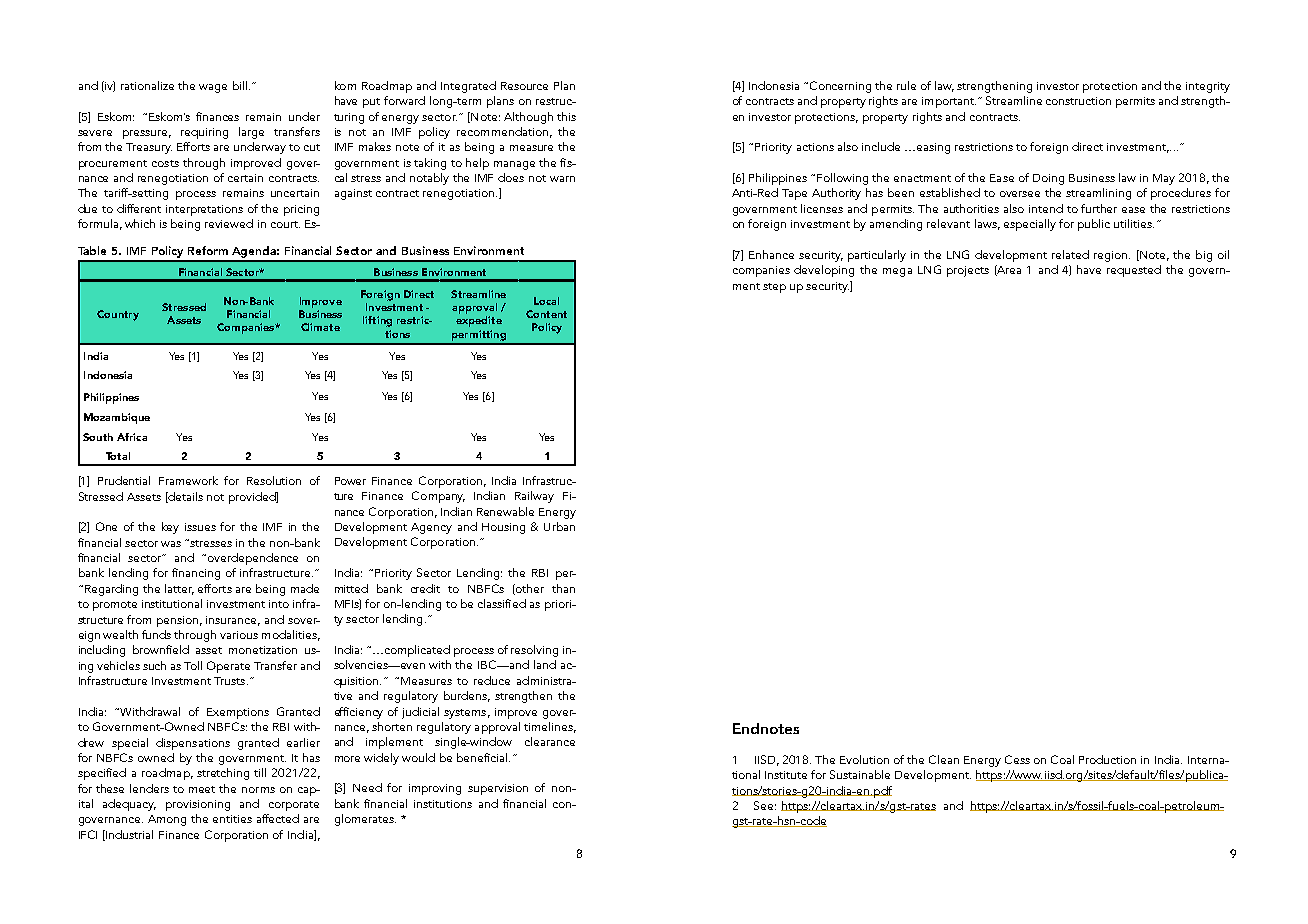 The width and height of the screenshot is (1308, 924). I want to click on Country, so click(118, 315).
